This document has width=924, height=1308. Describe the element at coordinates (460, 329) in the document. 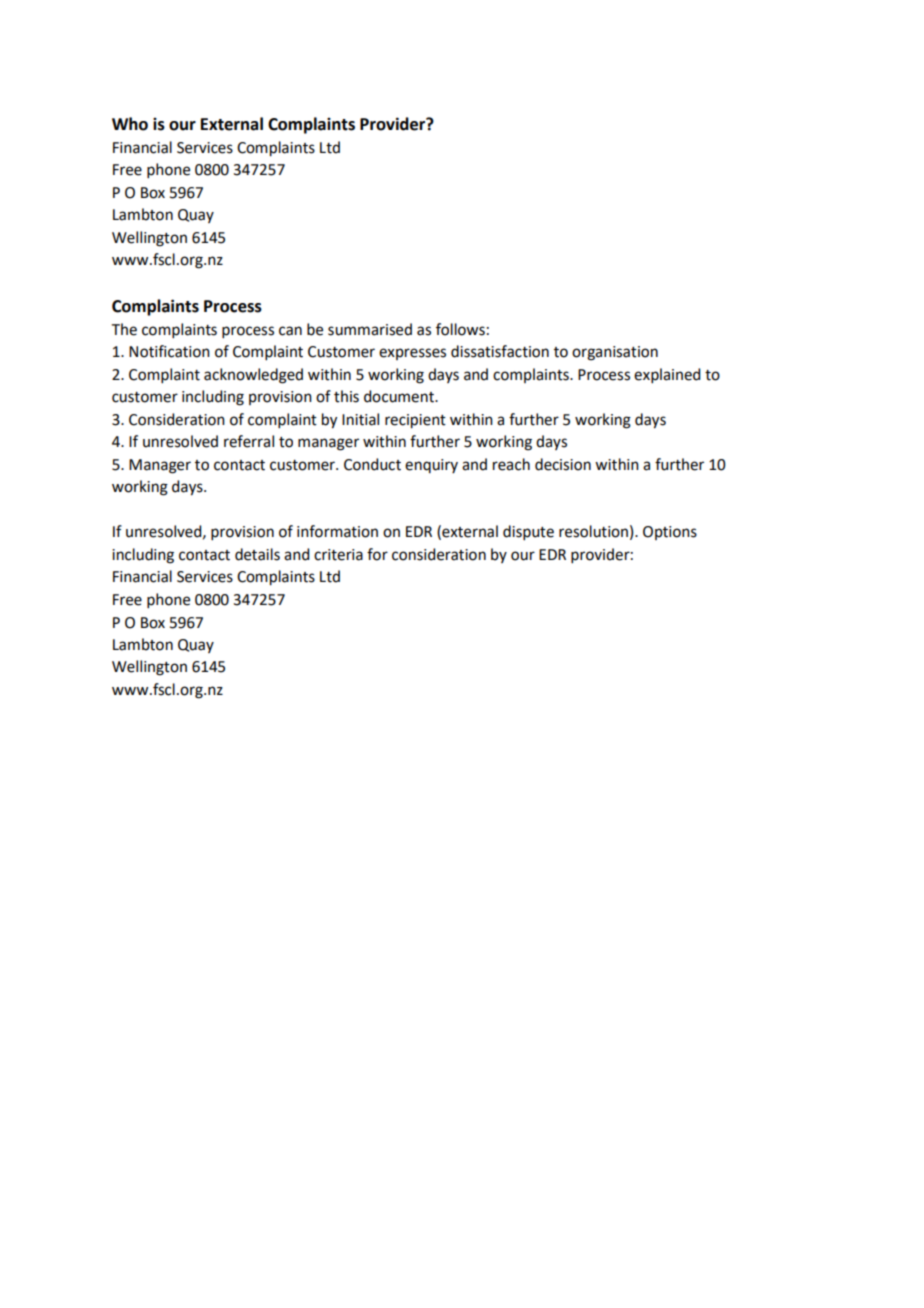

I see `follows` at that location.
